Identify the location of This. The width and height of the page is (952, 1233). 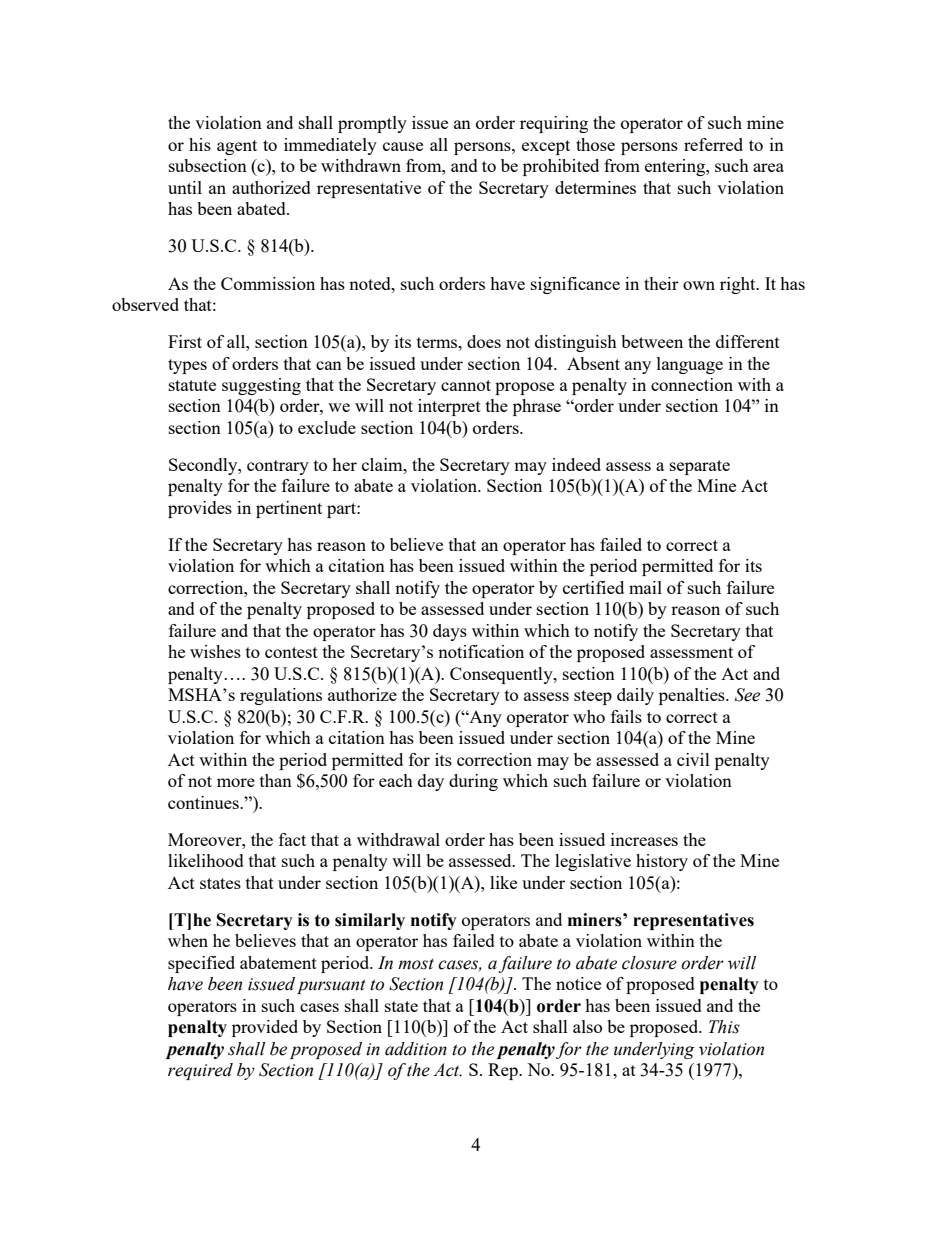
(724, 1027).
